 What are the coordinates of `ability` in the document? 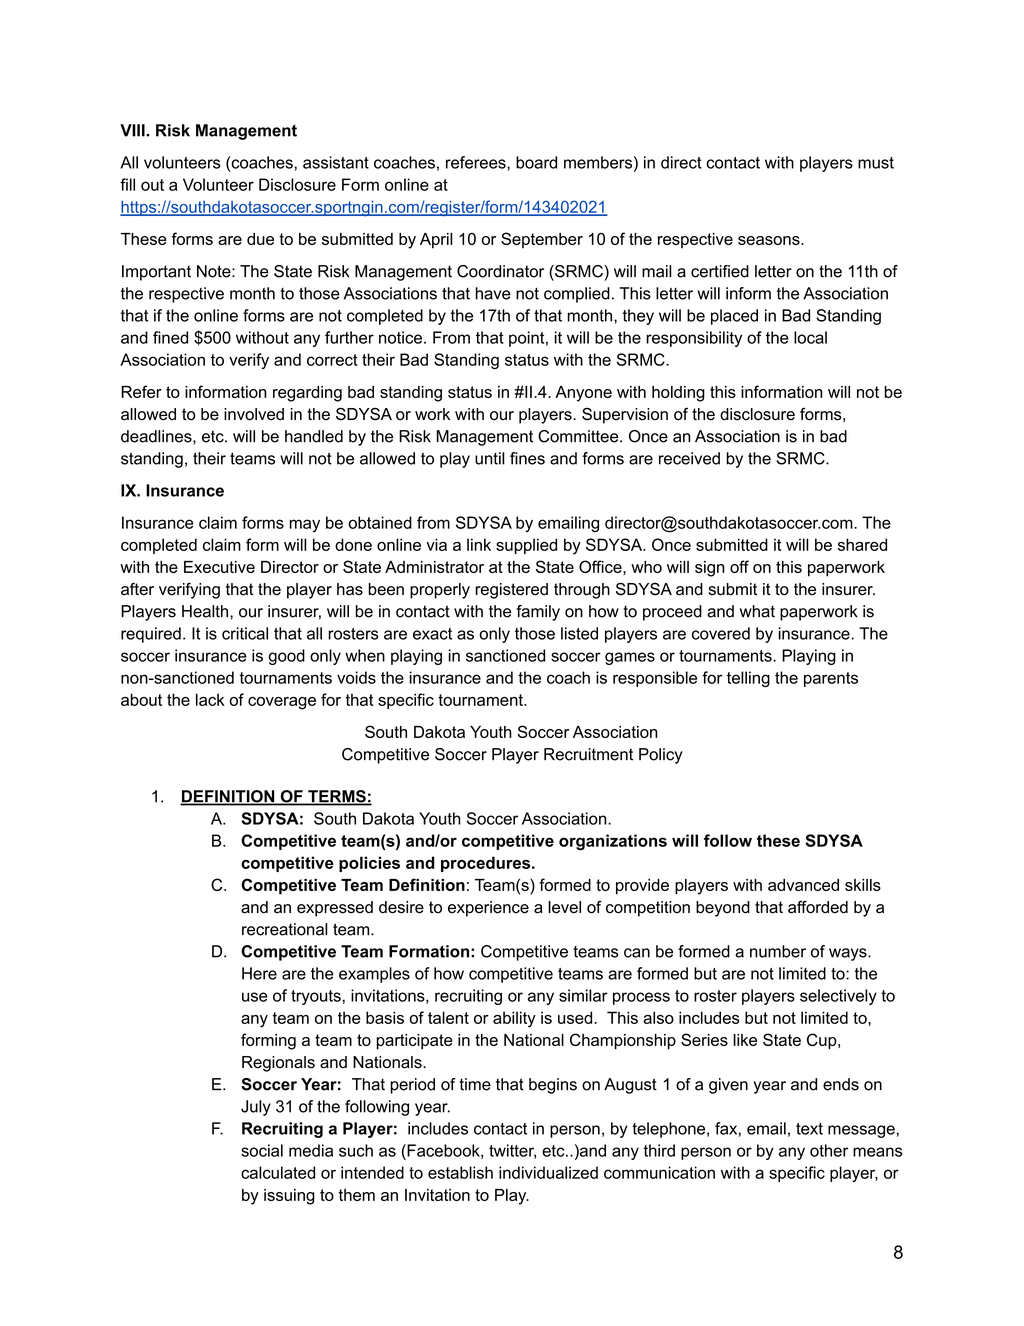 It's located at (514, 1019).
